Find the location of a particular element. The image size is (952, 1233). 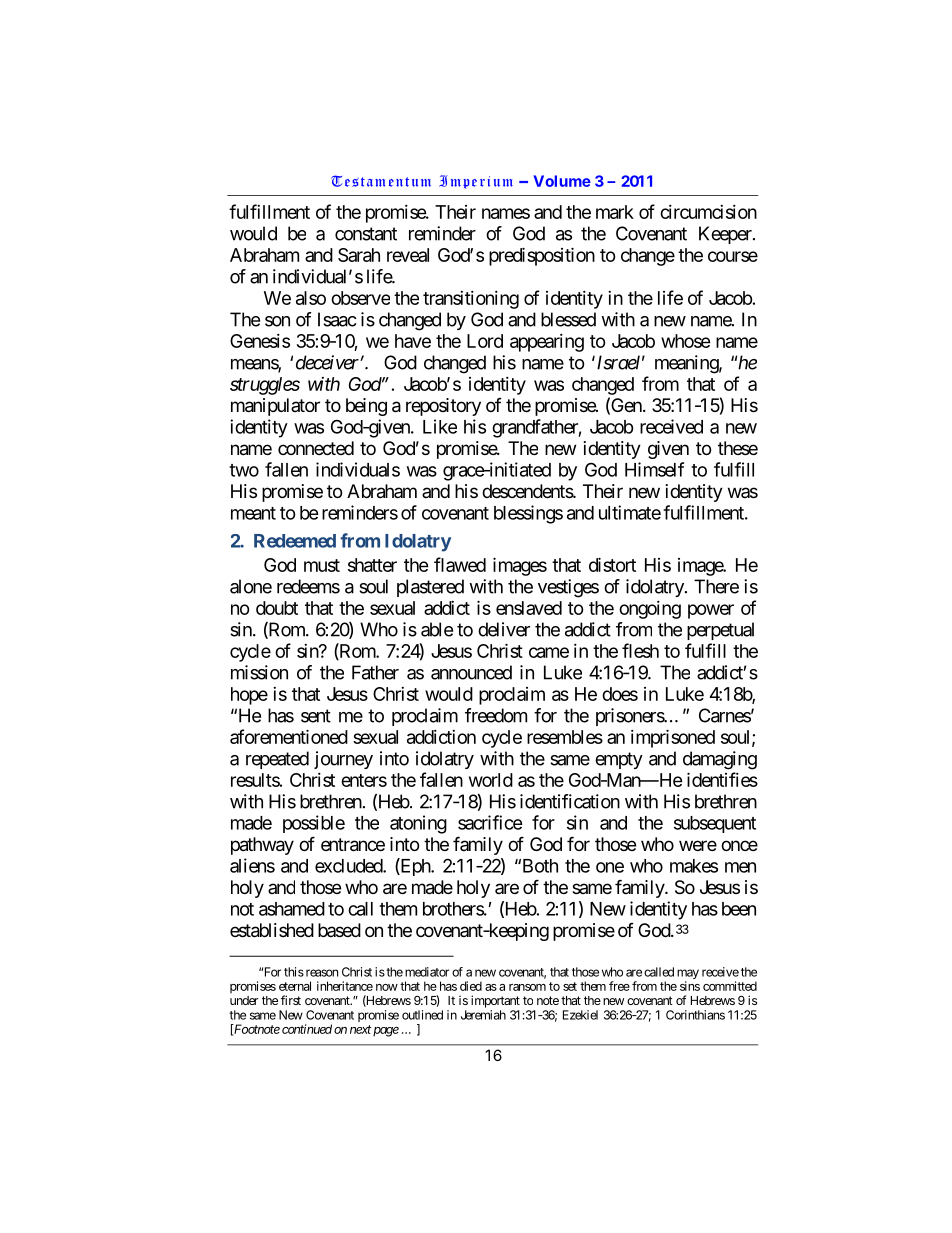

meant is located at coordinates (253, 513).
